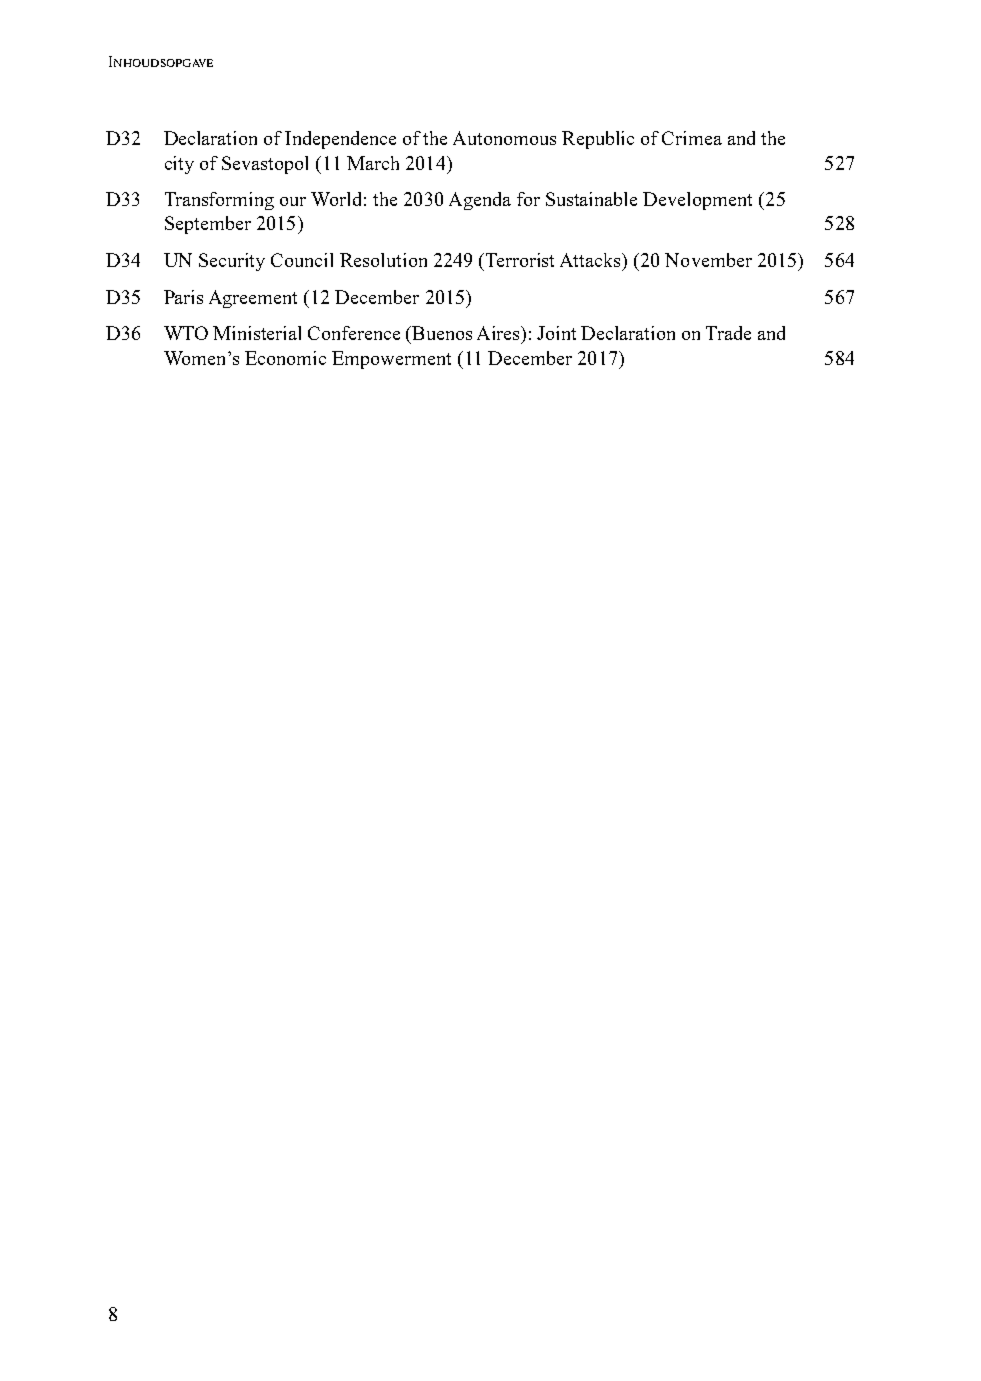 This page has height=1381, width=981. I want to click on Independence, so click(340, 140).
